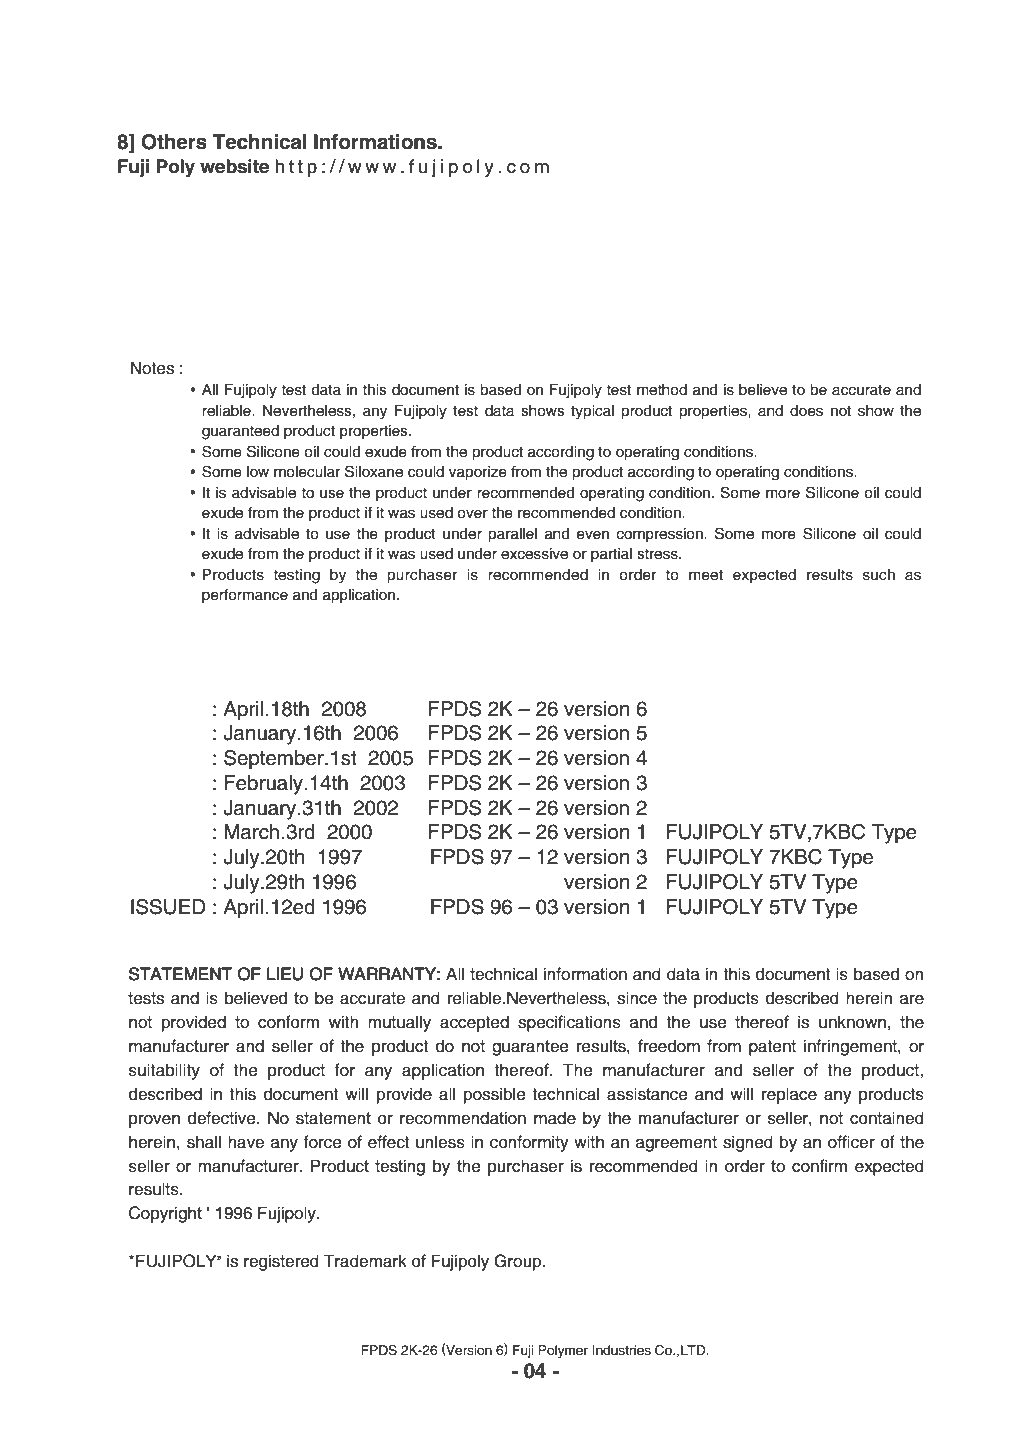  What do you see at coordinates (879, 575) in the image?
I see `such` at bounding box center [879, 575].
